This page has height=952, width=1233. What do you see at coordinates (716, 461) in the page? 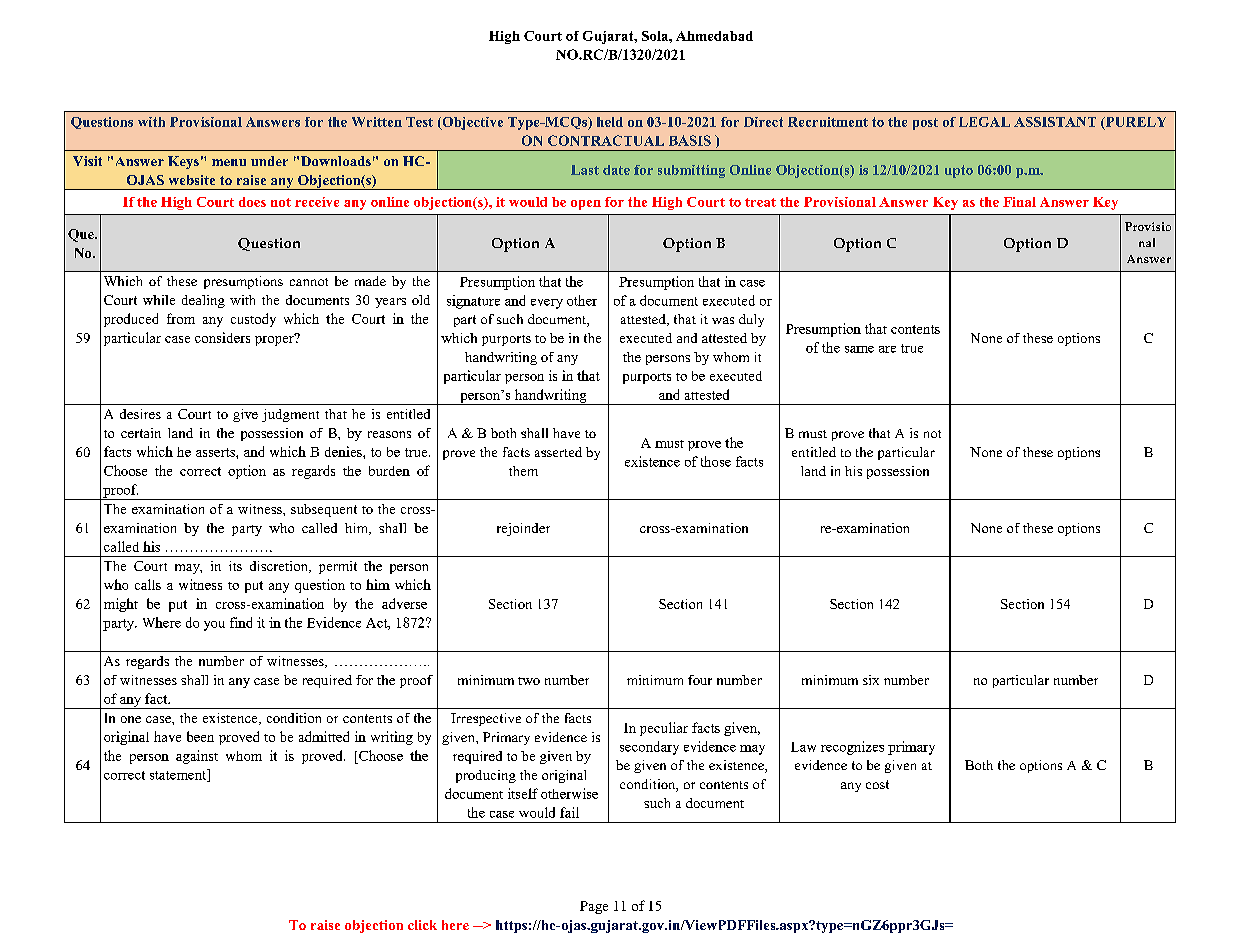
I see `those` at bounding box center [716, 461].
